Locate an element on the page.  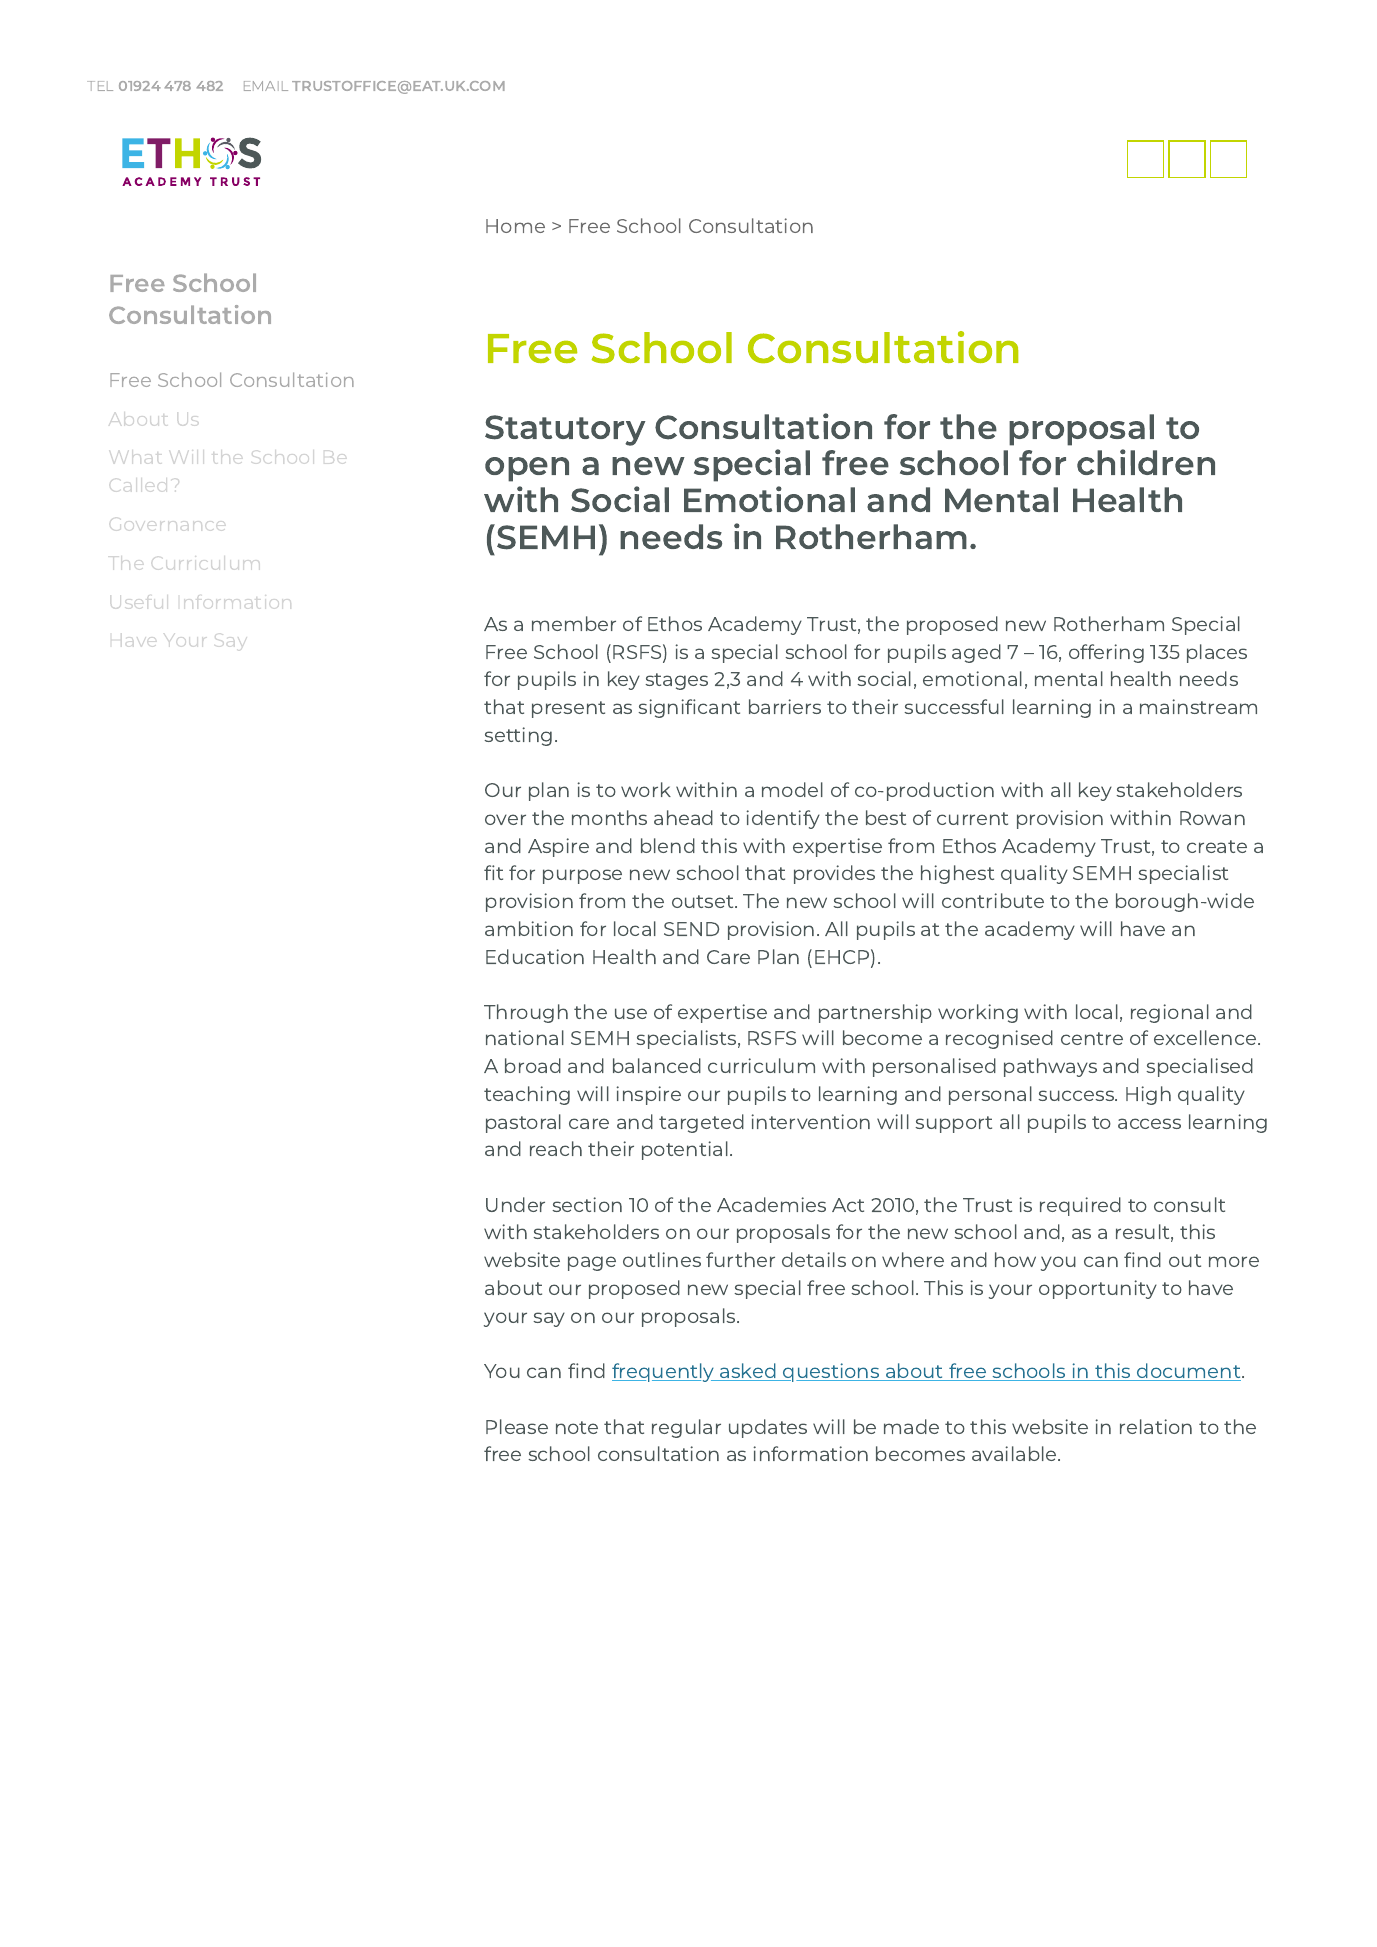
Home is located at coordinates (515, 226).
